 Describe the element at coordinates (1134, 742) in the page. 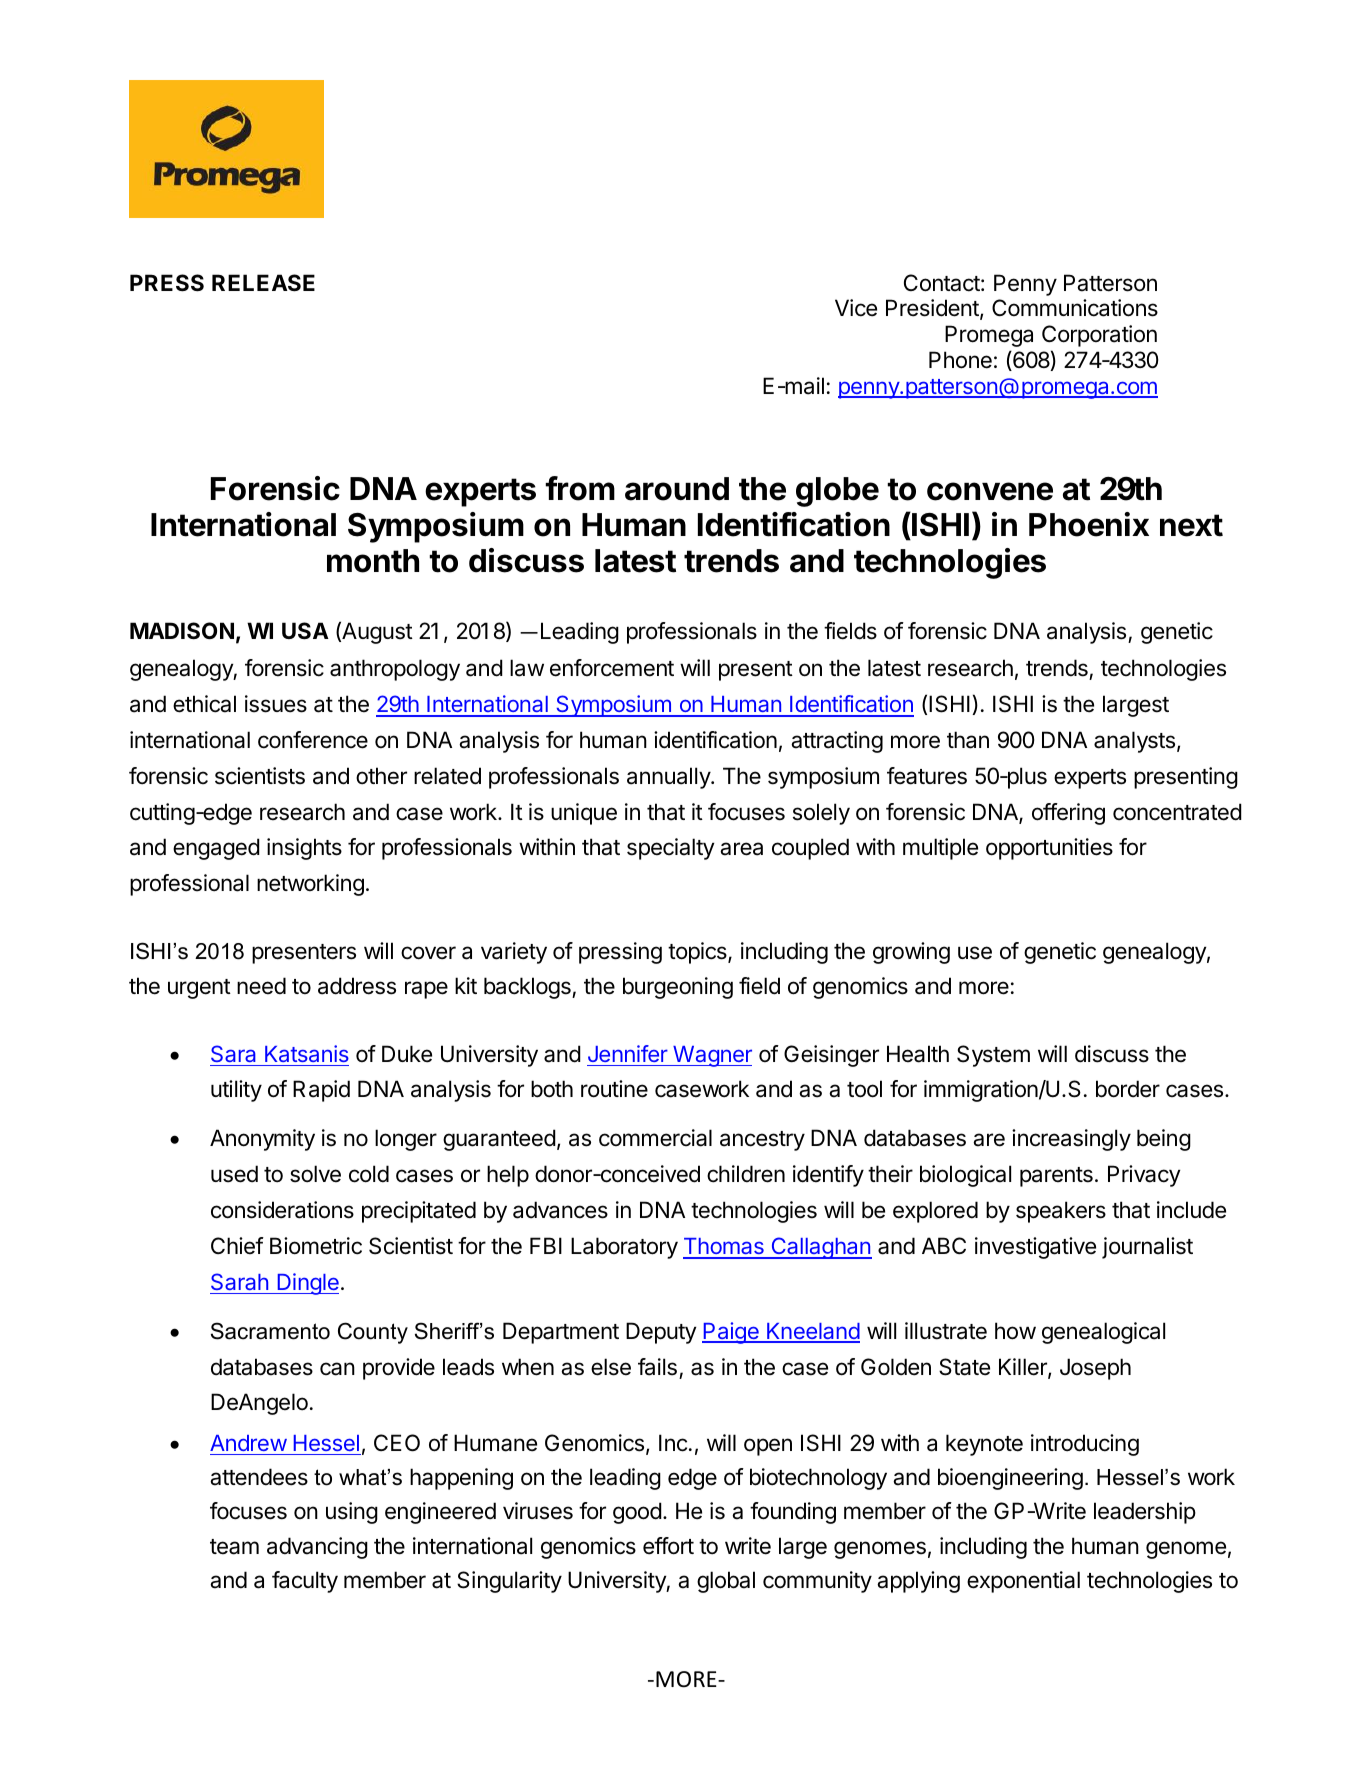

I see `analysts` at that location.
